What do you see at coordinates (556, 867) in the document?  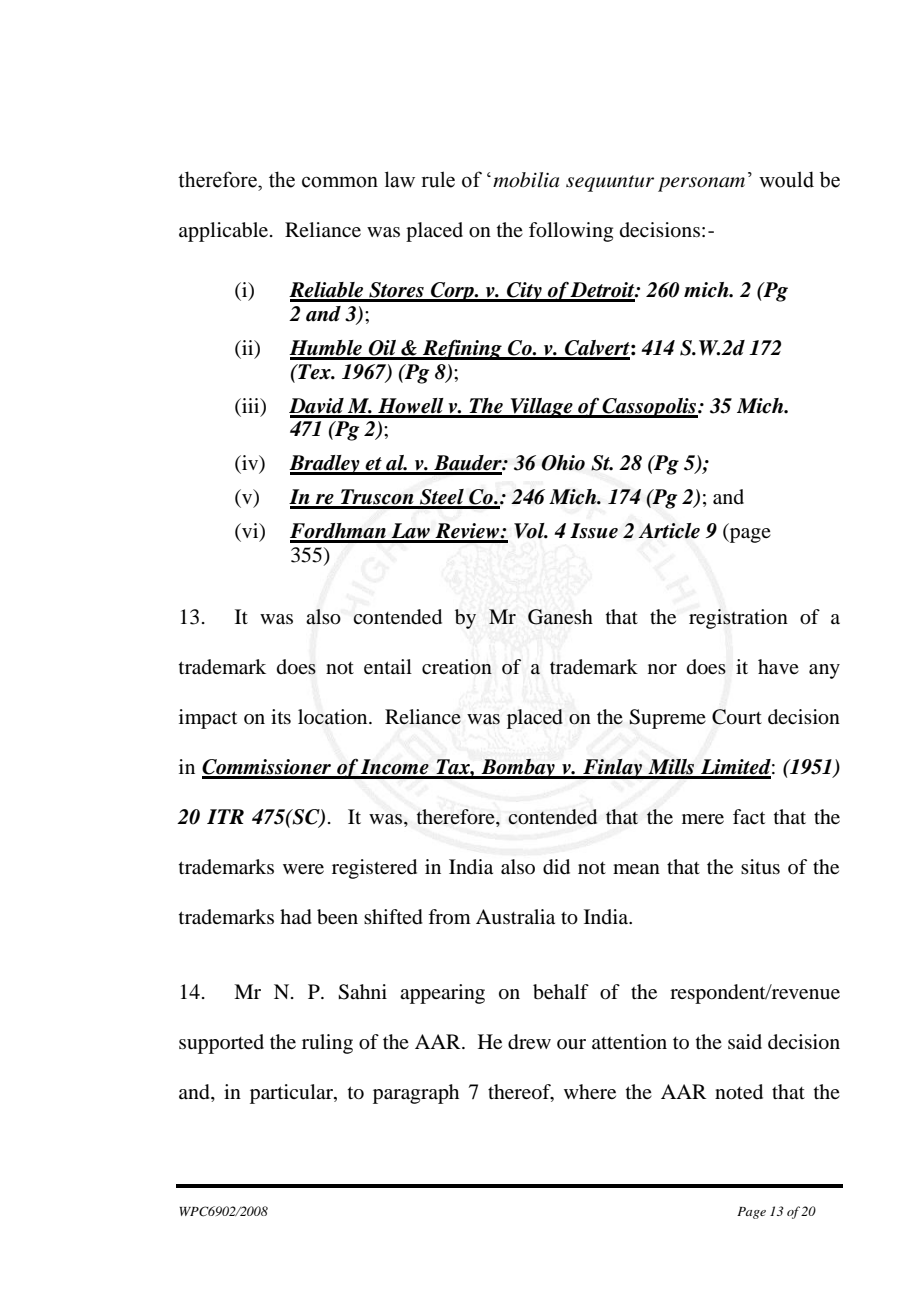 I see `did` at bounding box center [556, 867].
